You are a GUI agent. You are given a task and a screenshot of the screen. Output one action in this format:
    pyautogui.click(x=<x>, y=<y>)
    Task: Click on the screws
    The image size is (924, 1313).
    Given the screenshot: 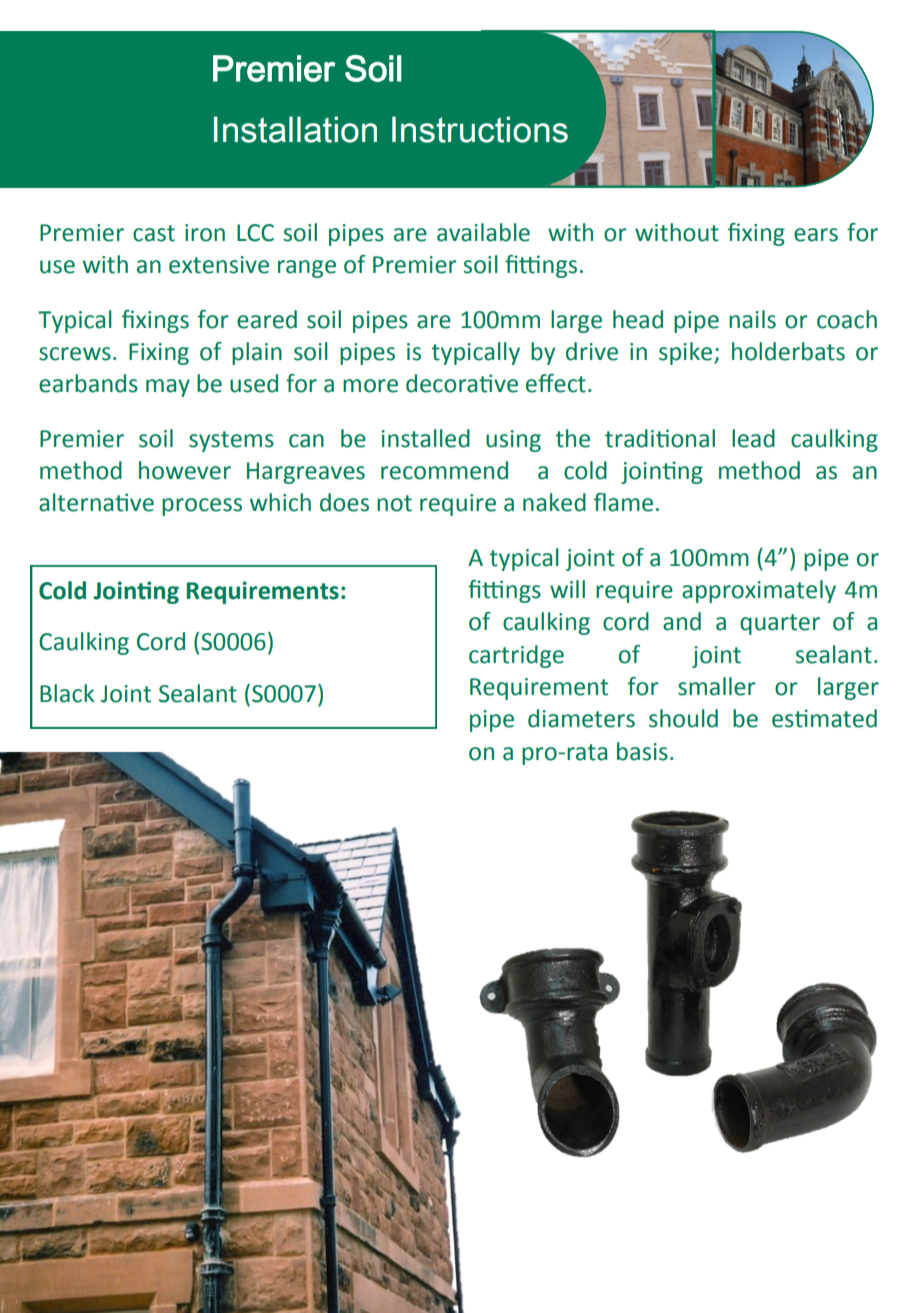 What is the action you would take?
    pyautogui.click(x=75, y=354)
